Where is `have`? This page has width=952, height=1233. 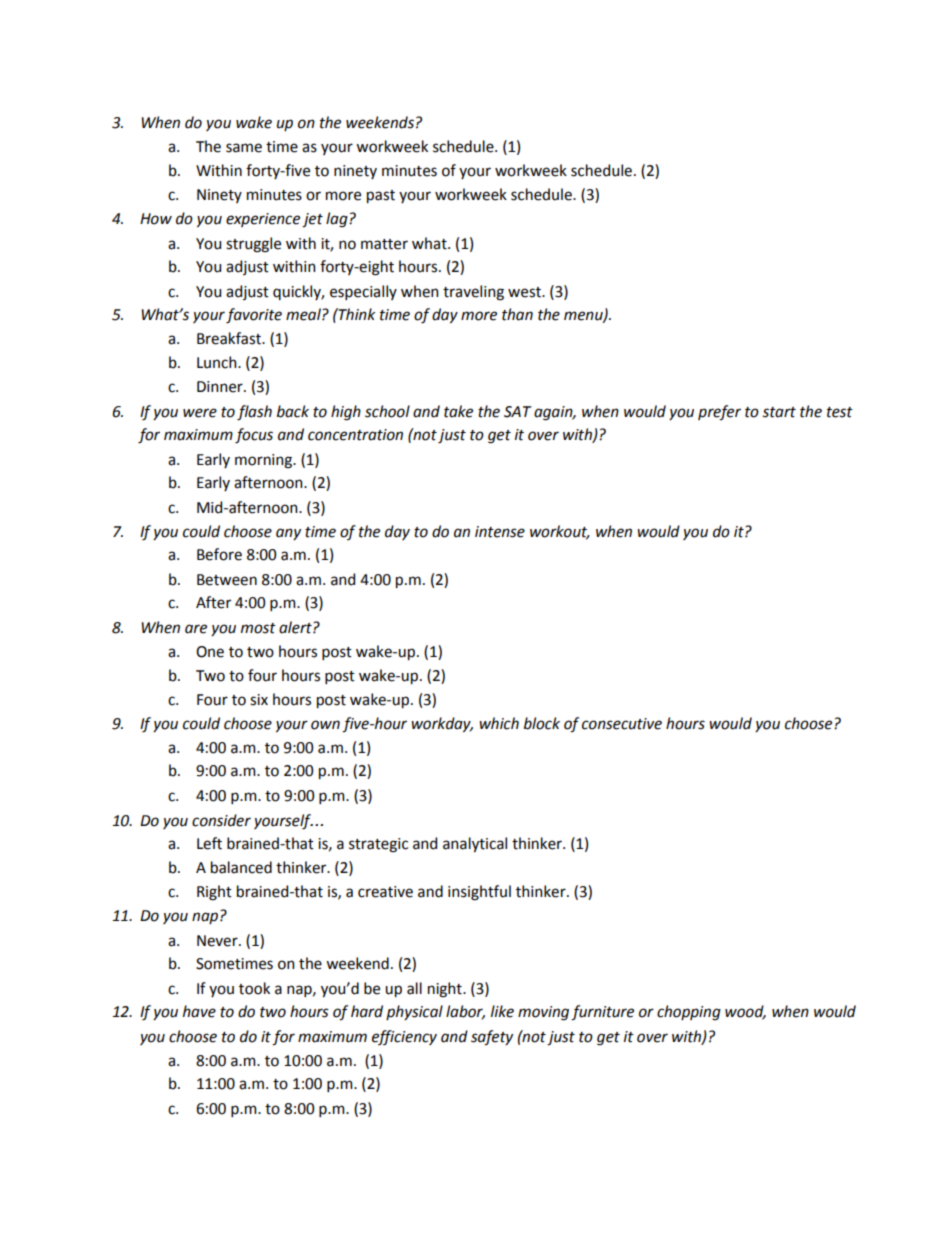
have is located at coordinates (199, 1011).
